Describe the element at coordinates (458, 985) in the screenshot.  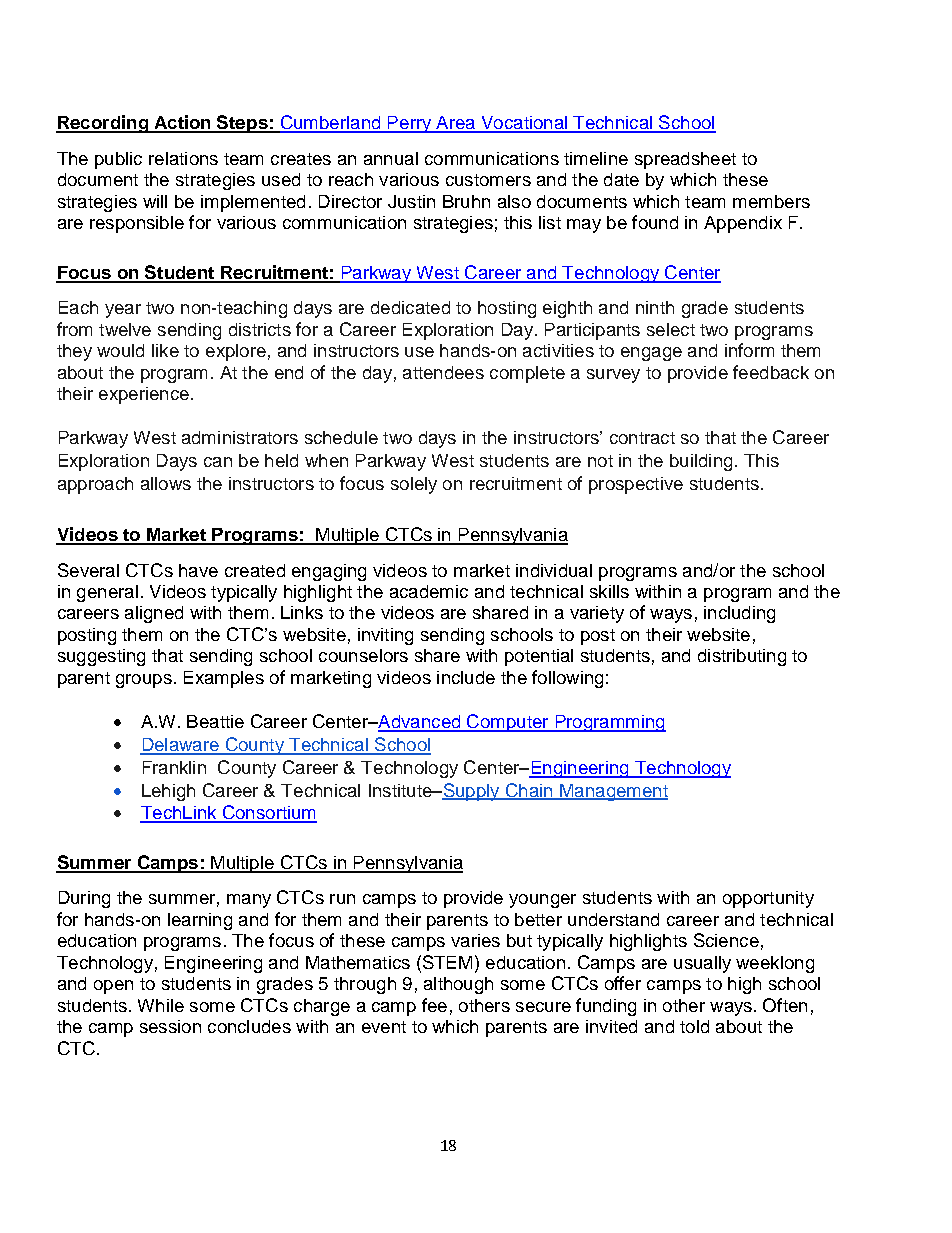
I see `although` at that location.
